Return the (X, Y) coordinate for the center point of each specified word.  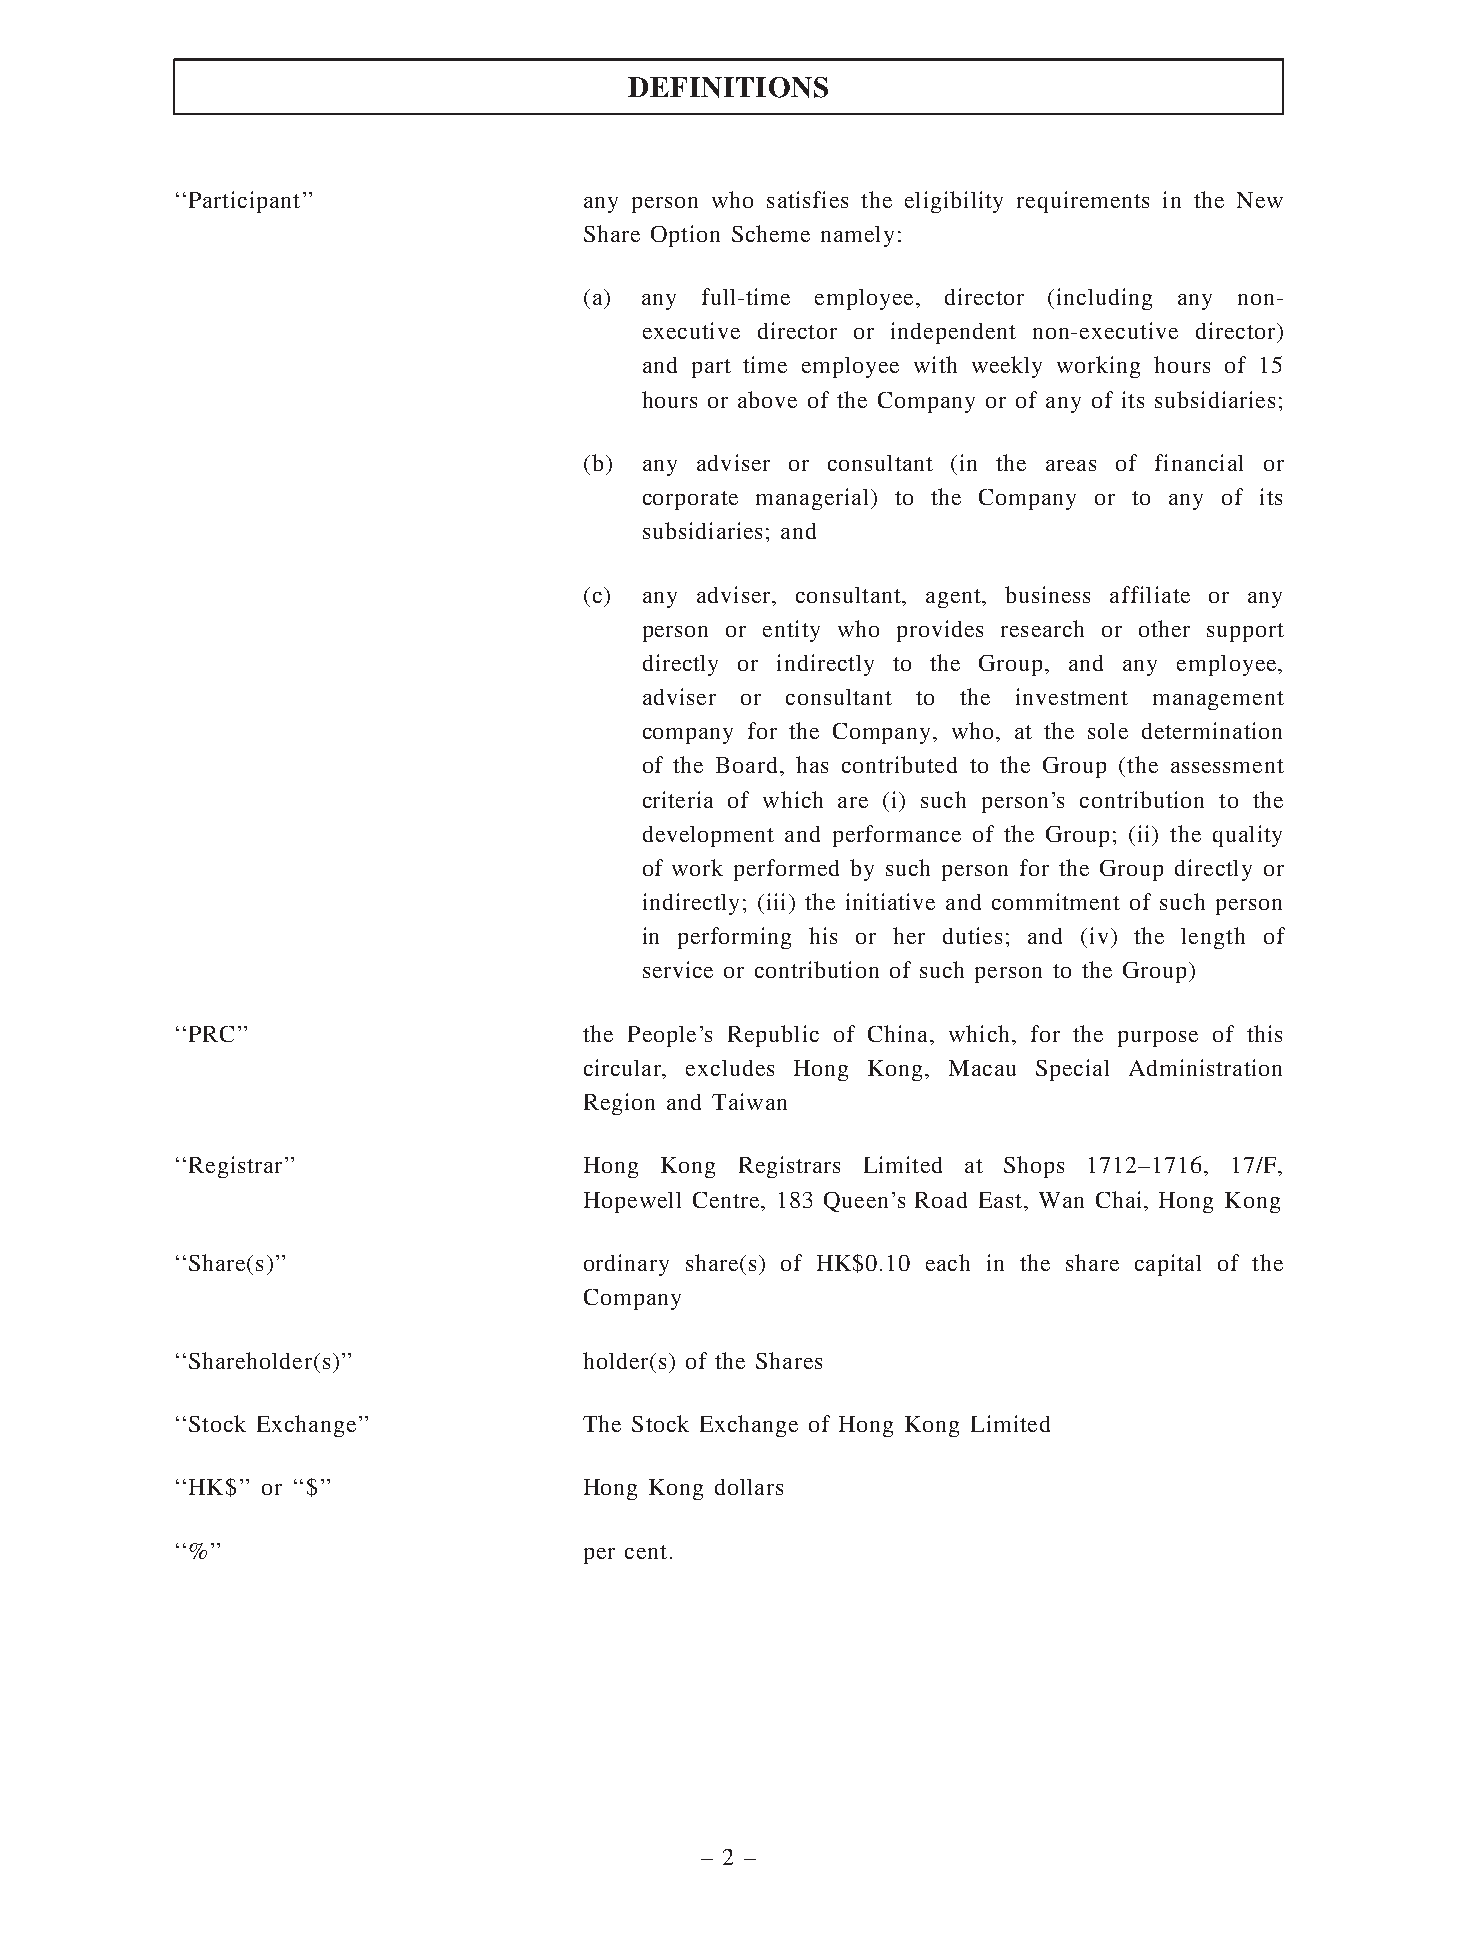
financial (1199, 462)
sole (1108, 731)
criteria (678, 799)
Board (746, 765)
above (767, 399)
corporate (690, 500)
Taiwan (749, 1101)
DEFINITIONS (728, 87)
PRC (211, 1034)
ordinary (626, 1265)
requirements (1083, 202)
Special (1072, 1070)
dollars (749, 1487)
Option (685, 236)
